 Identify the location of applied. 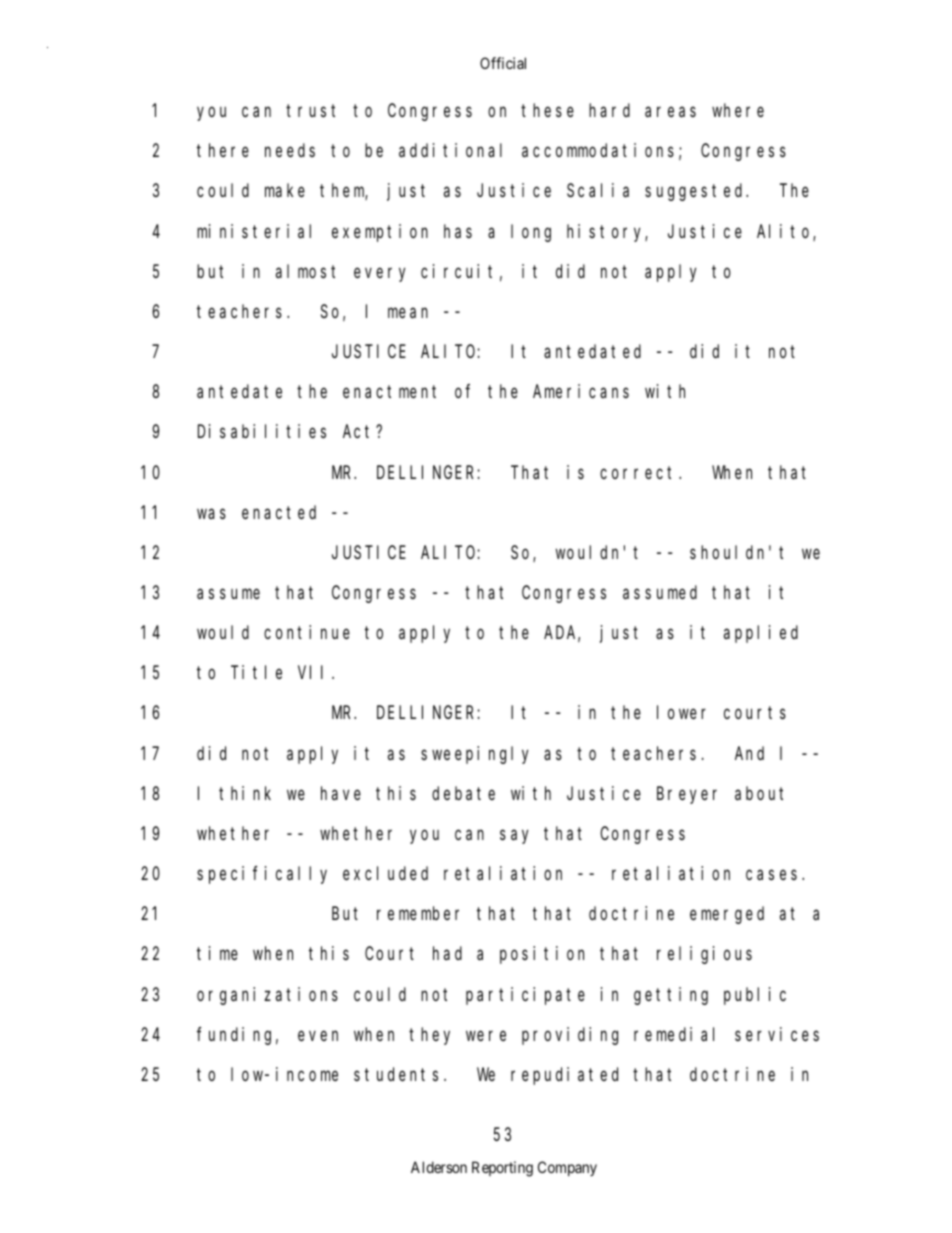
(761, 634).
